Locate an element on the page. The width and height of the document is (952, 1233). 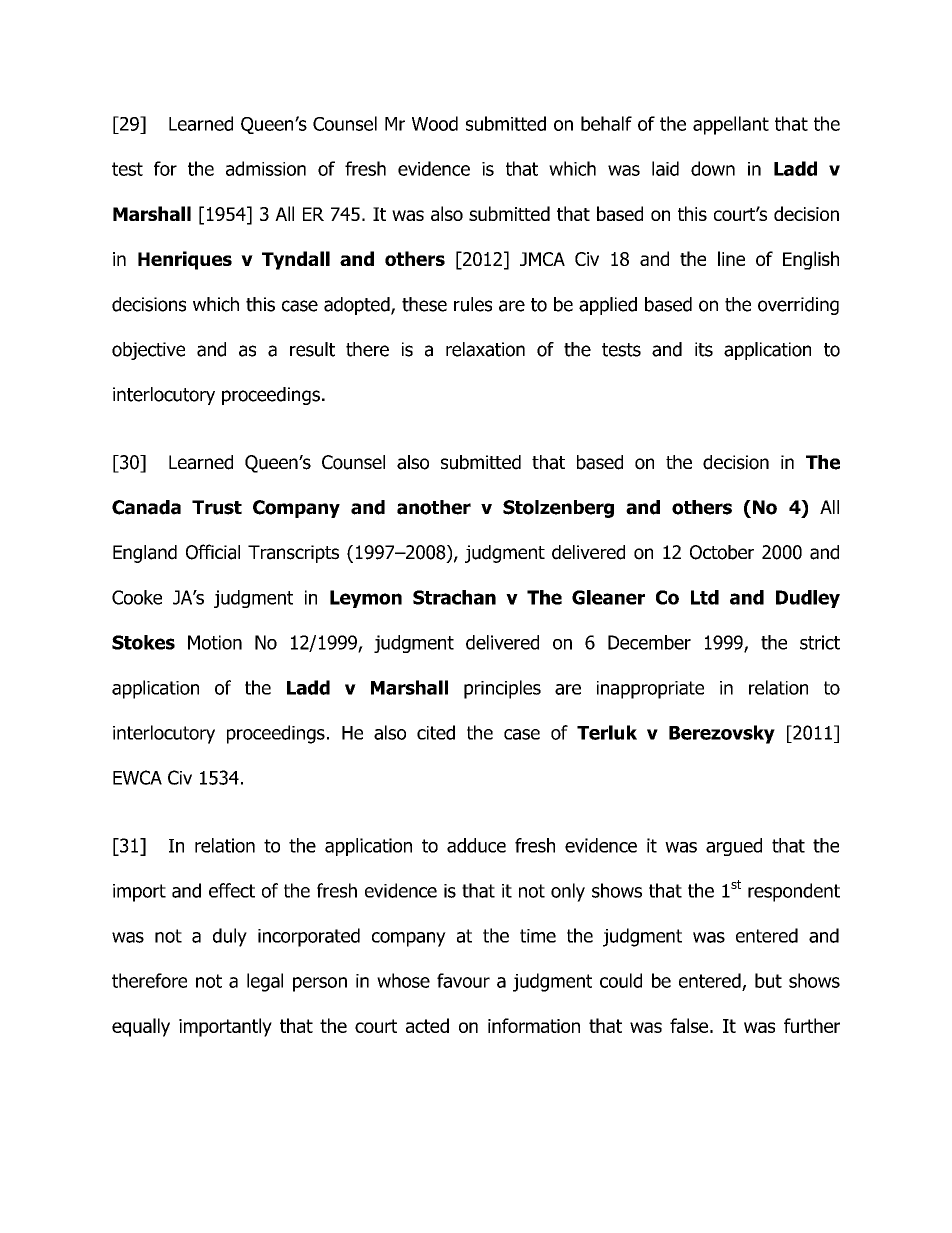
admission is located at coordinates (266, 168).
